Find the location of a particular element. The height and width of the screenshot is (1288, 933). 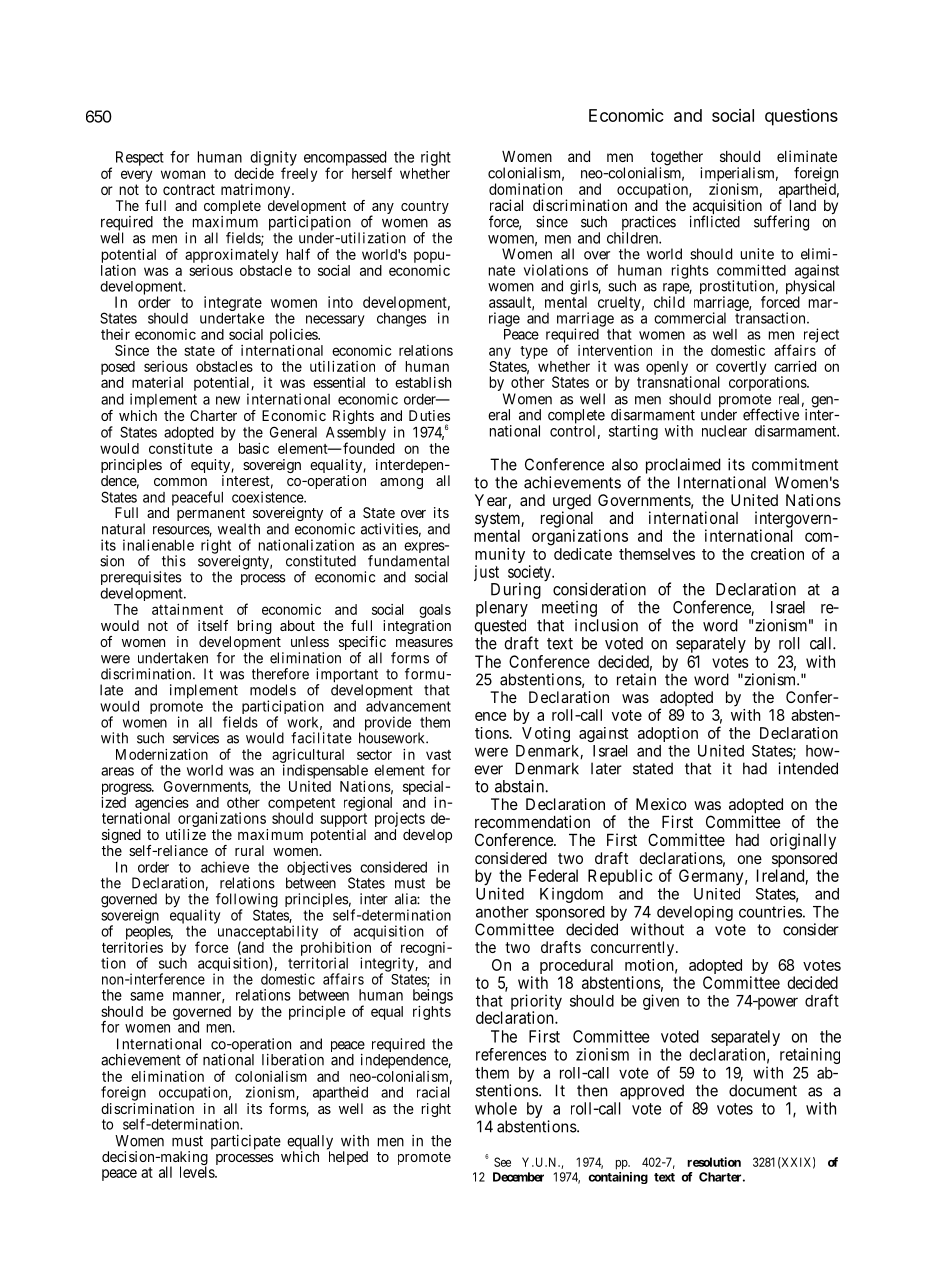

models is located at coordinates (273, 690).
